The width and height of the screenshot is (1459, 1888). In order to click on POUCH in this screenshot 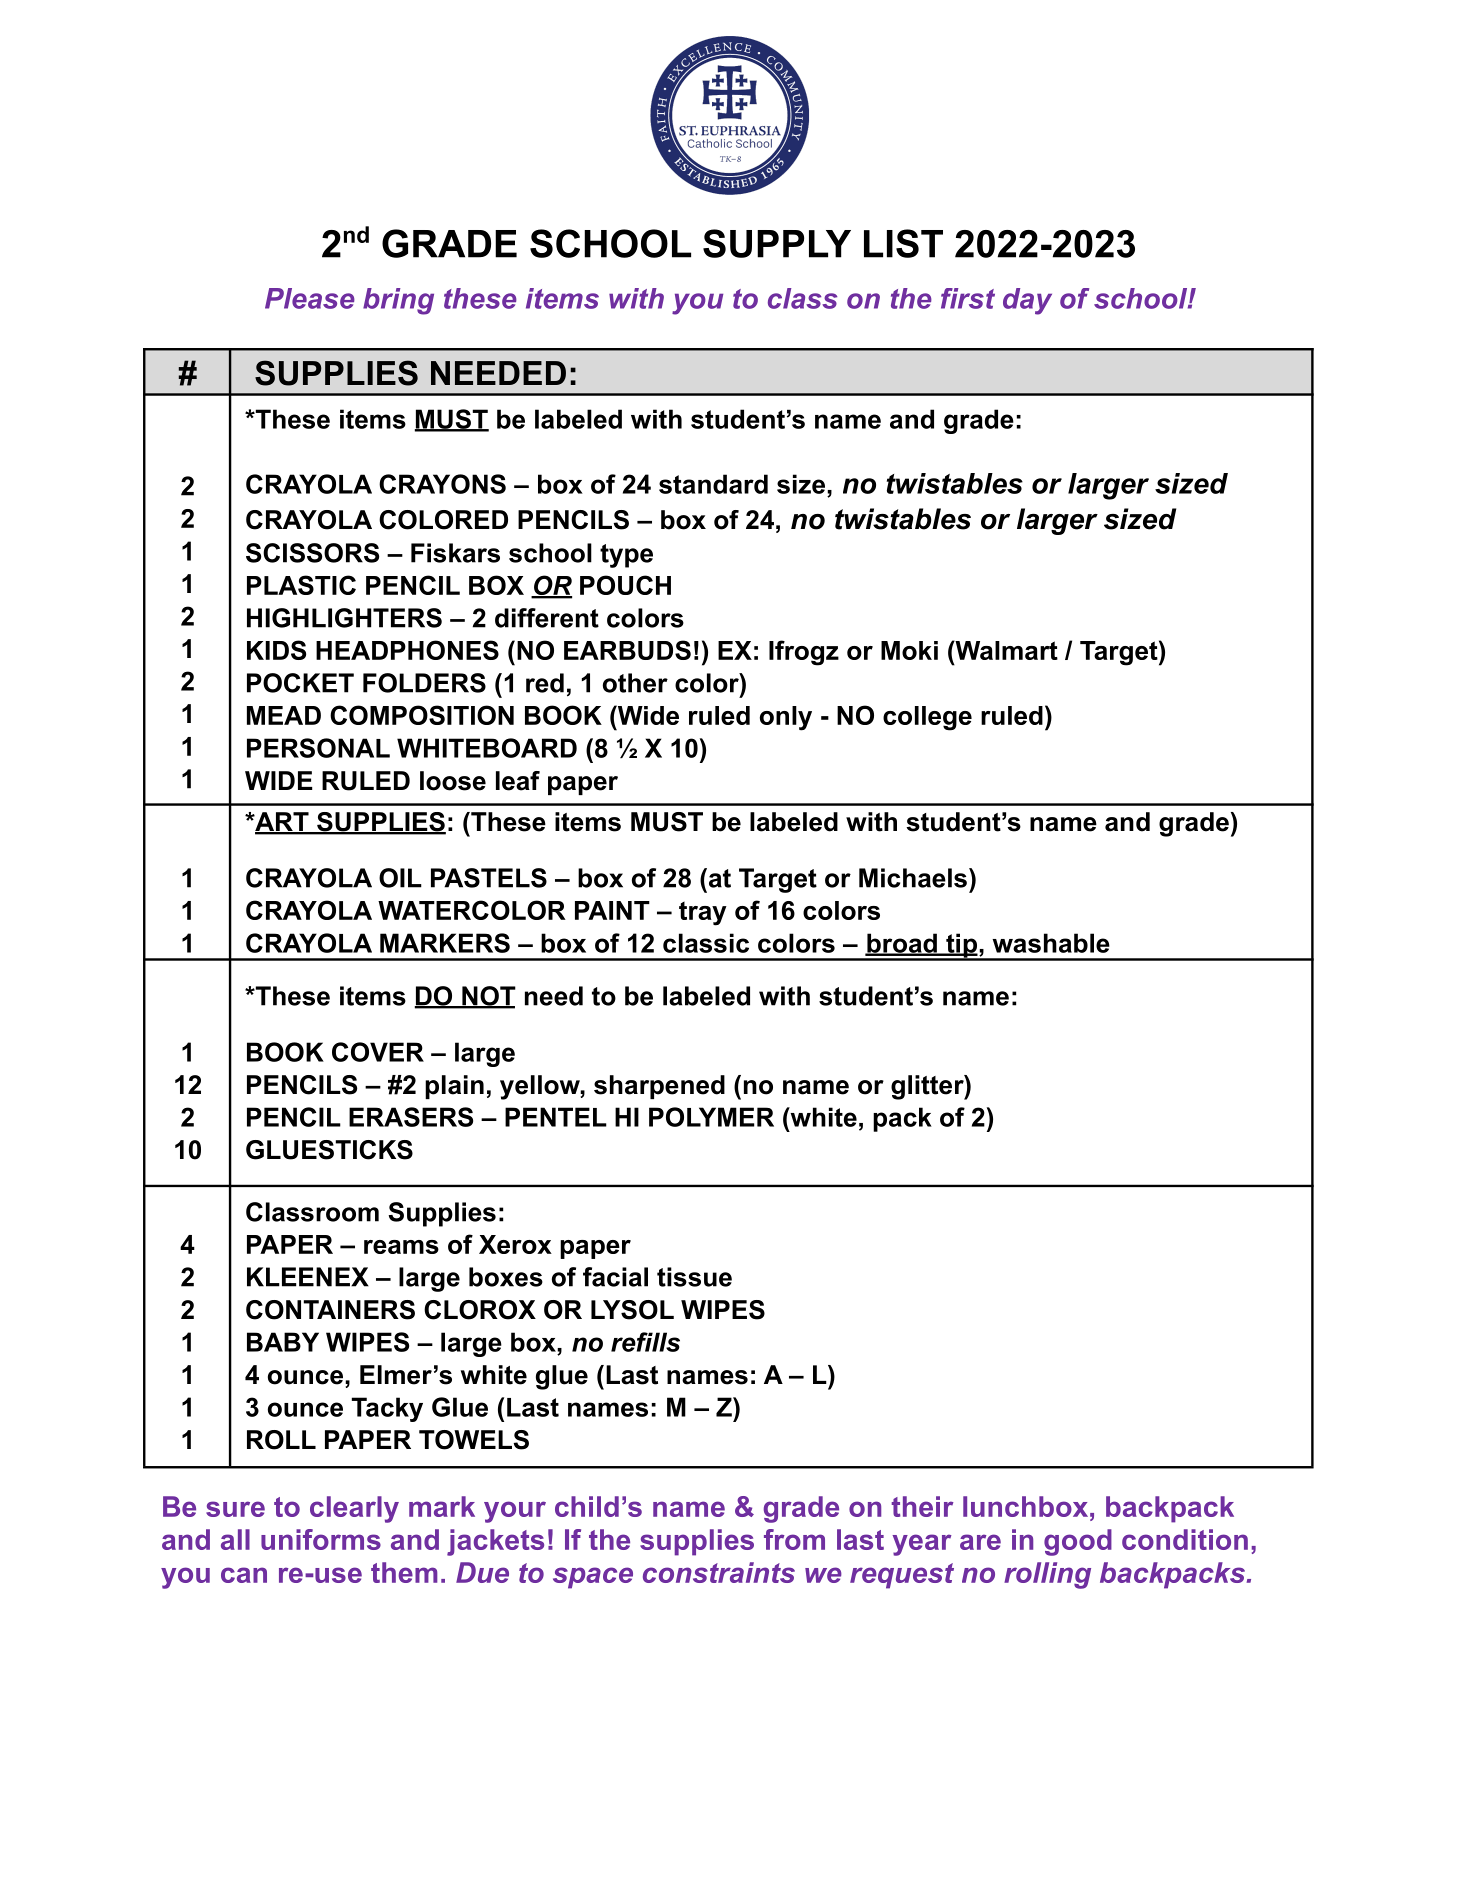, I will do `click(625, 585)`.
